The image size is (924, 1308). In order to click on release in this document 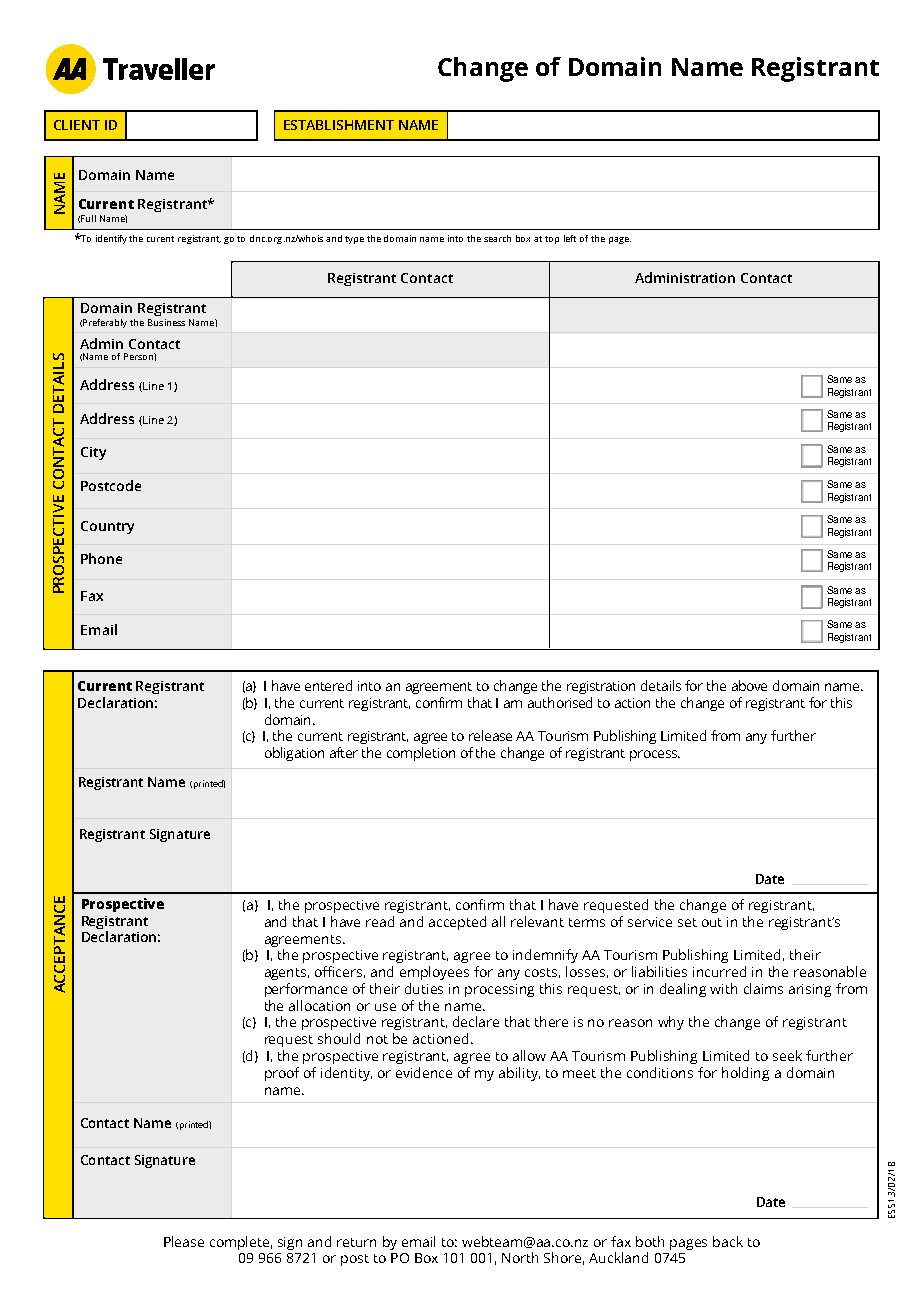, I will do `click(490, 735)`.
